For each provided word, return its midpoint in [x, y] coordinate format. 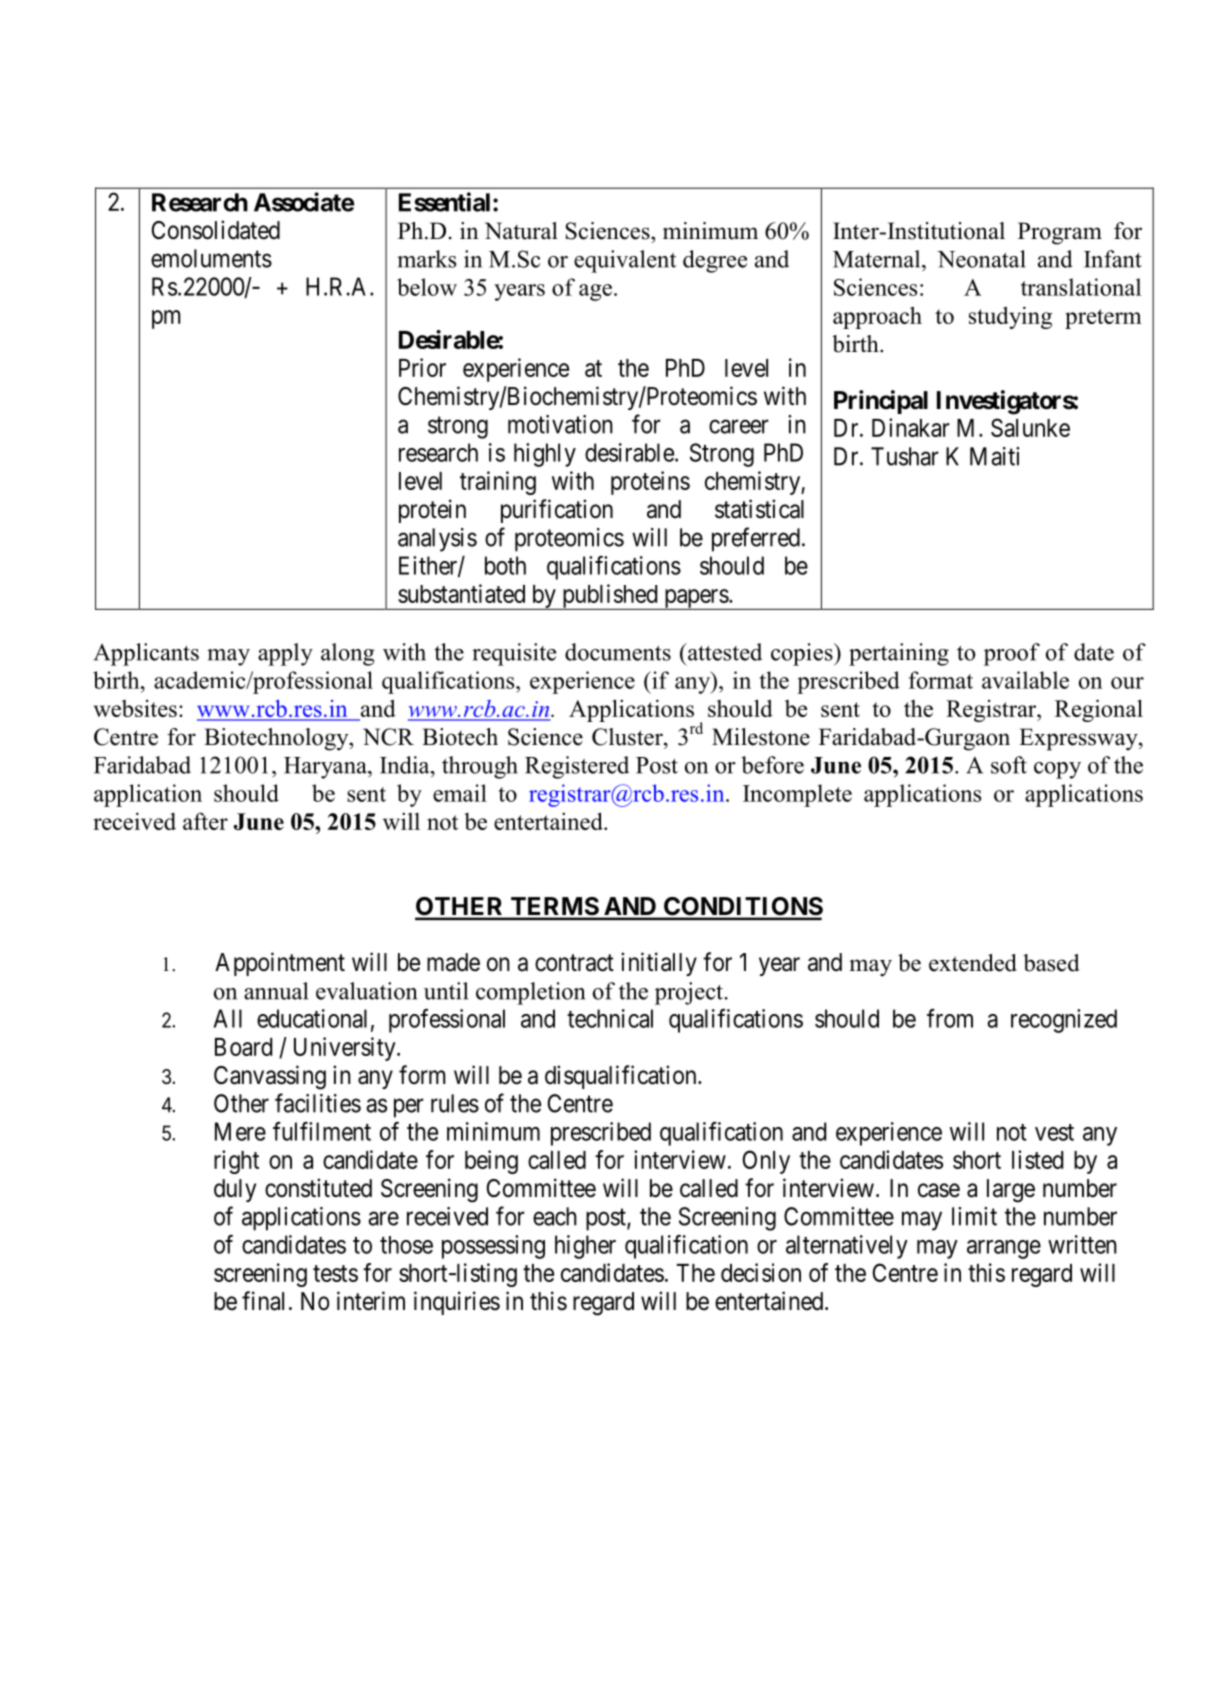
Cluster [628, 737]
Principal [881, 402]
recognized [1064, 1021]
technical [610, 1018]
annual [276, 991]
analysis [437, 540]
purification [557, 511]
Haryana [326, 768]
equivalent [625, 261]
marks [426, 259]
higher [585, 1247]
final [263, 1301]
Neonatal [981, 259]
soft [1009, 765]
